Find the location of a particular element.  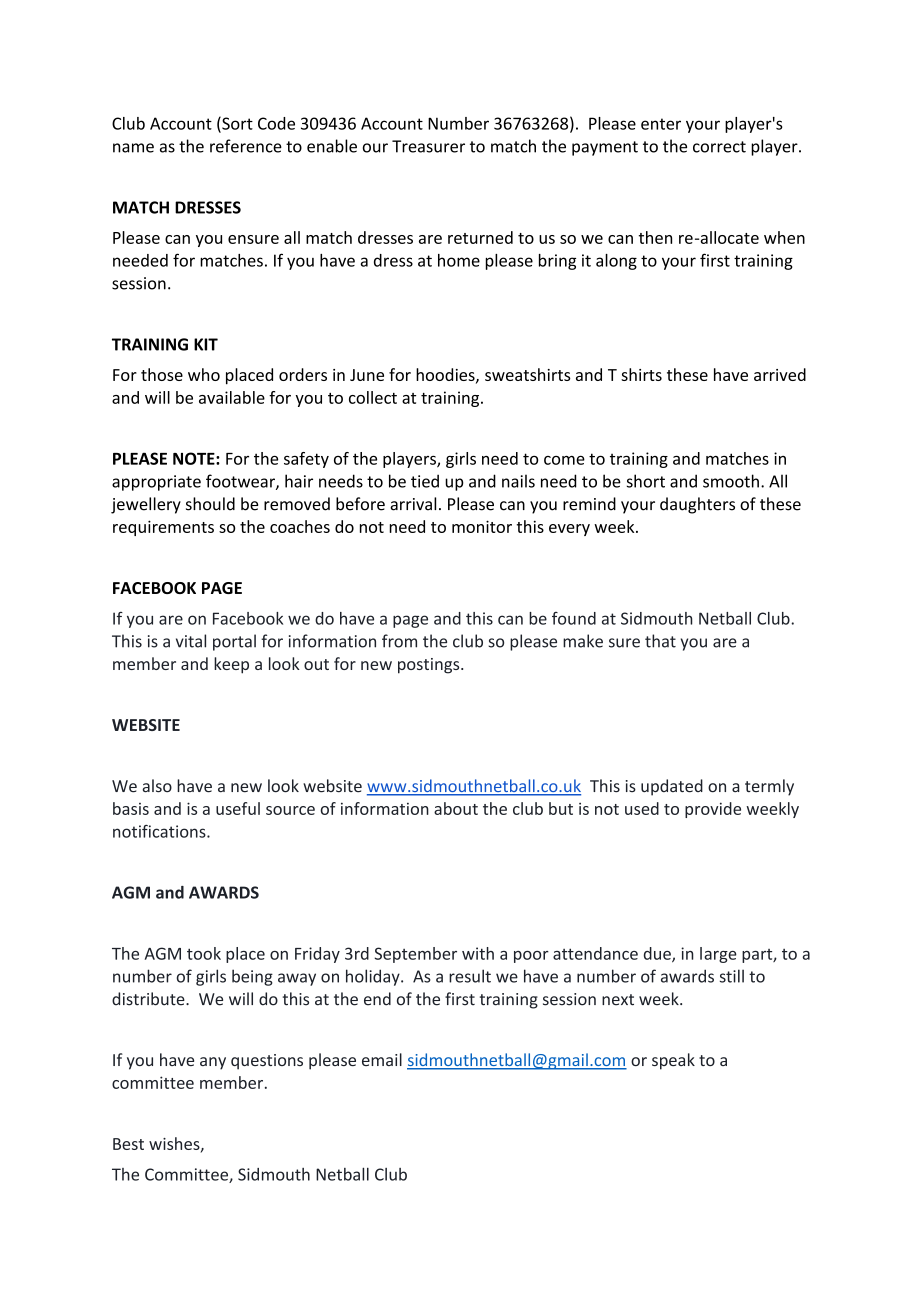

provide is located at coordinates (713, 810).
